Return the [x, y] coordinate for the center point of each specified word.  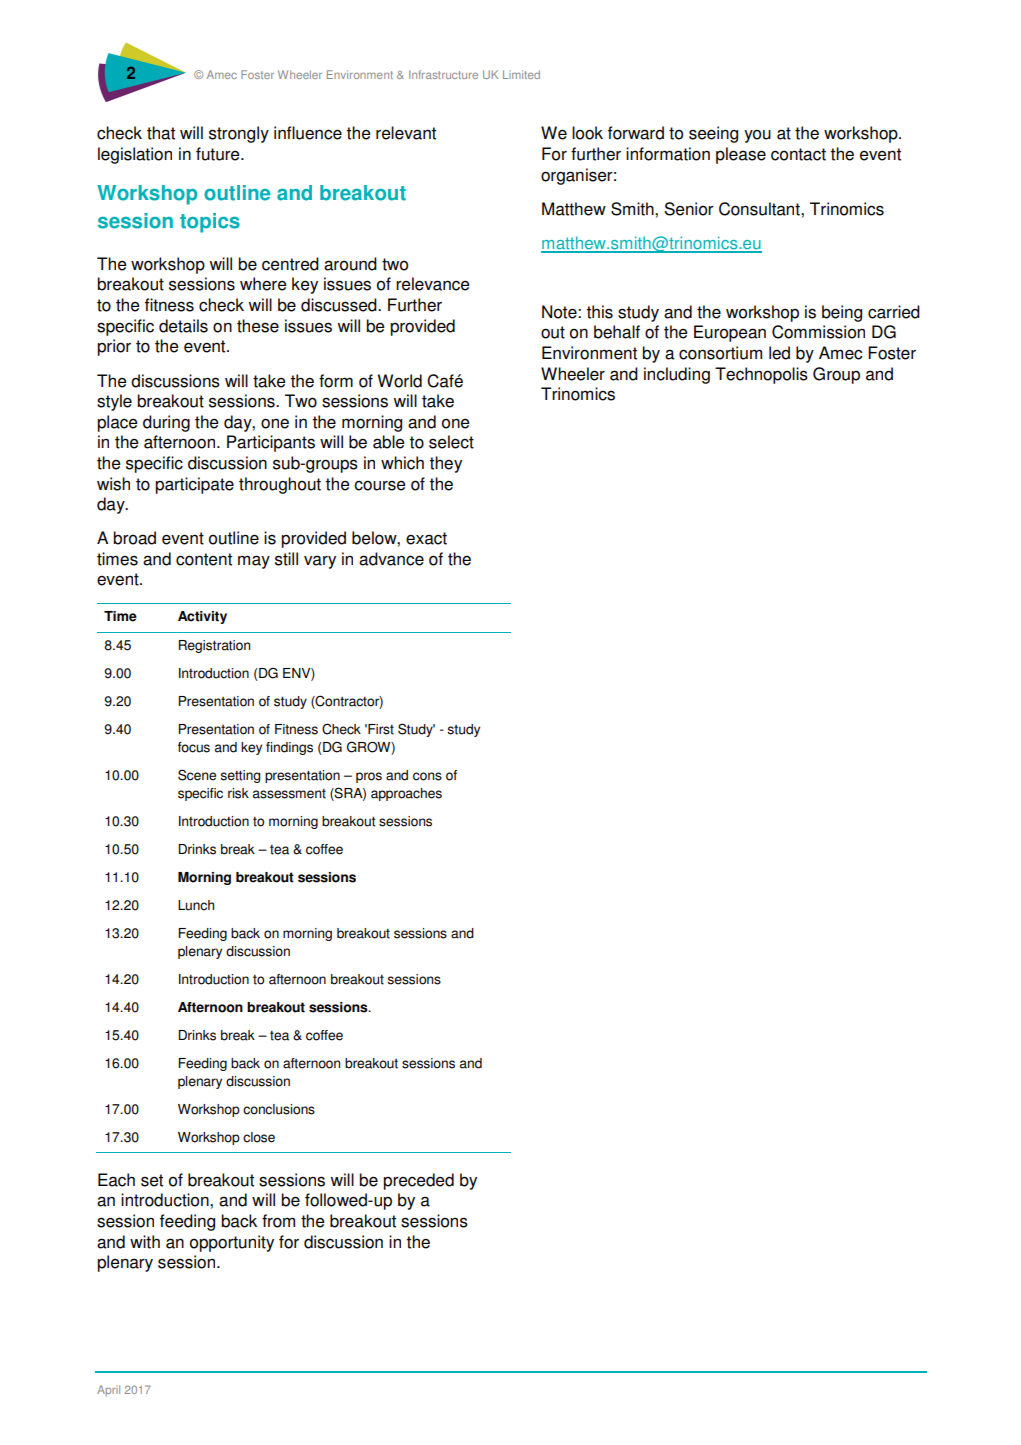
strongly [239, 134]
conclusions [279, 1109]
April [108, 1390]
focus [194, 747]
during [166, 423]
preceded [418, 1181]
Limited [521, 74]
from [278, 1221]
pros [369, 777]
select [451, 442]
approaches [406, 794]
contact [798, 154]
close [259, 1137]
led [779, 353]
